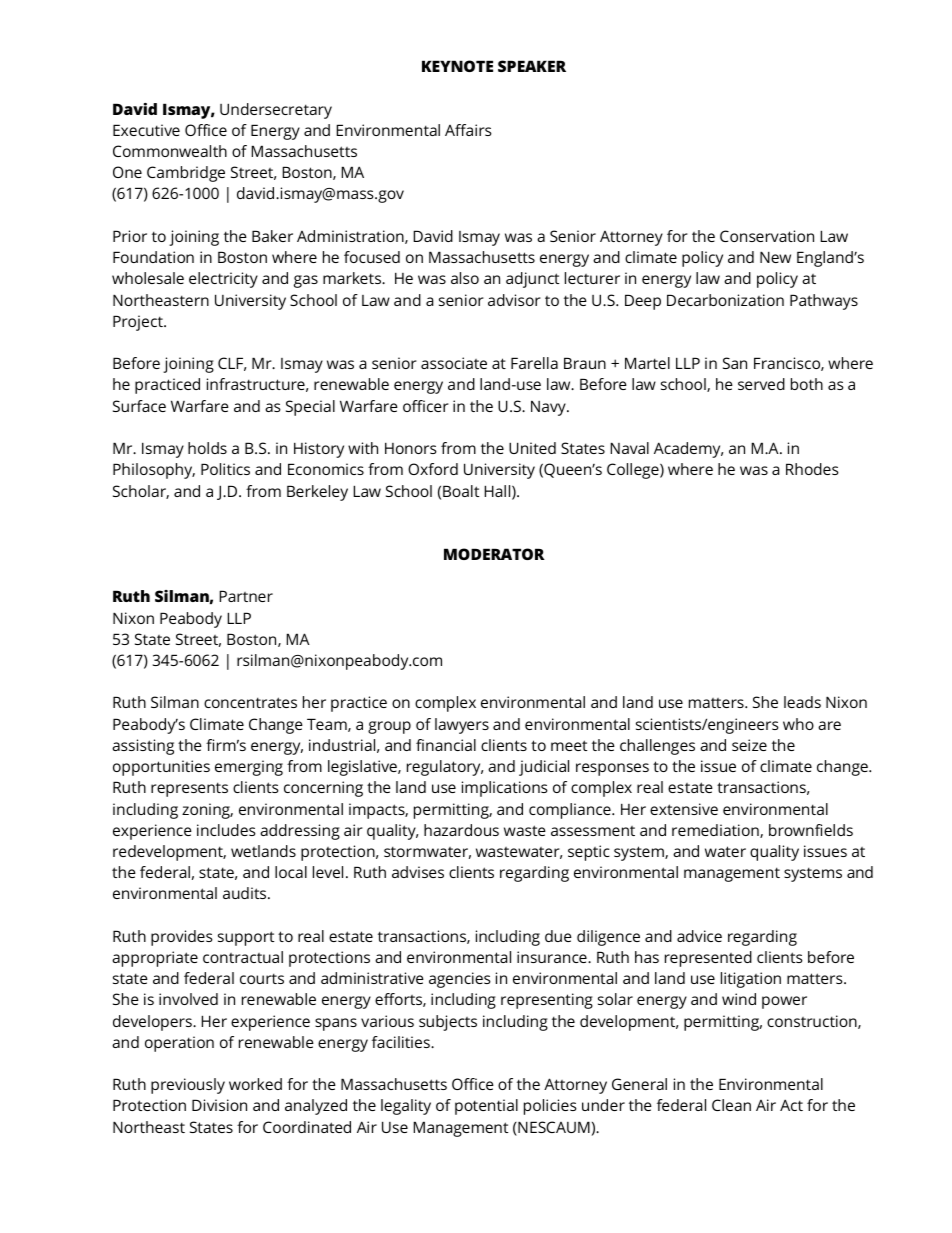 This page has height=1233, width=952. Describe the element at coordinates (767, 236) in the page. I see `Conservation` at that location.
